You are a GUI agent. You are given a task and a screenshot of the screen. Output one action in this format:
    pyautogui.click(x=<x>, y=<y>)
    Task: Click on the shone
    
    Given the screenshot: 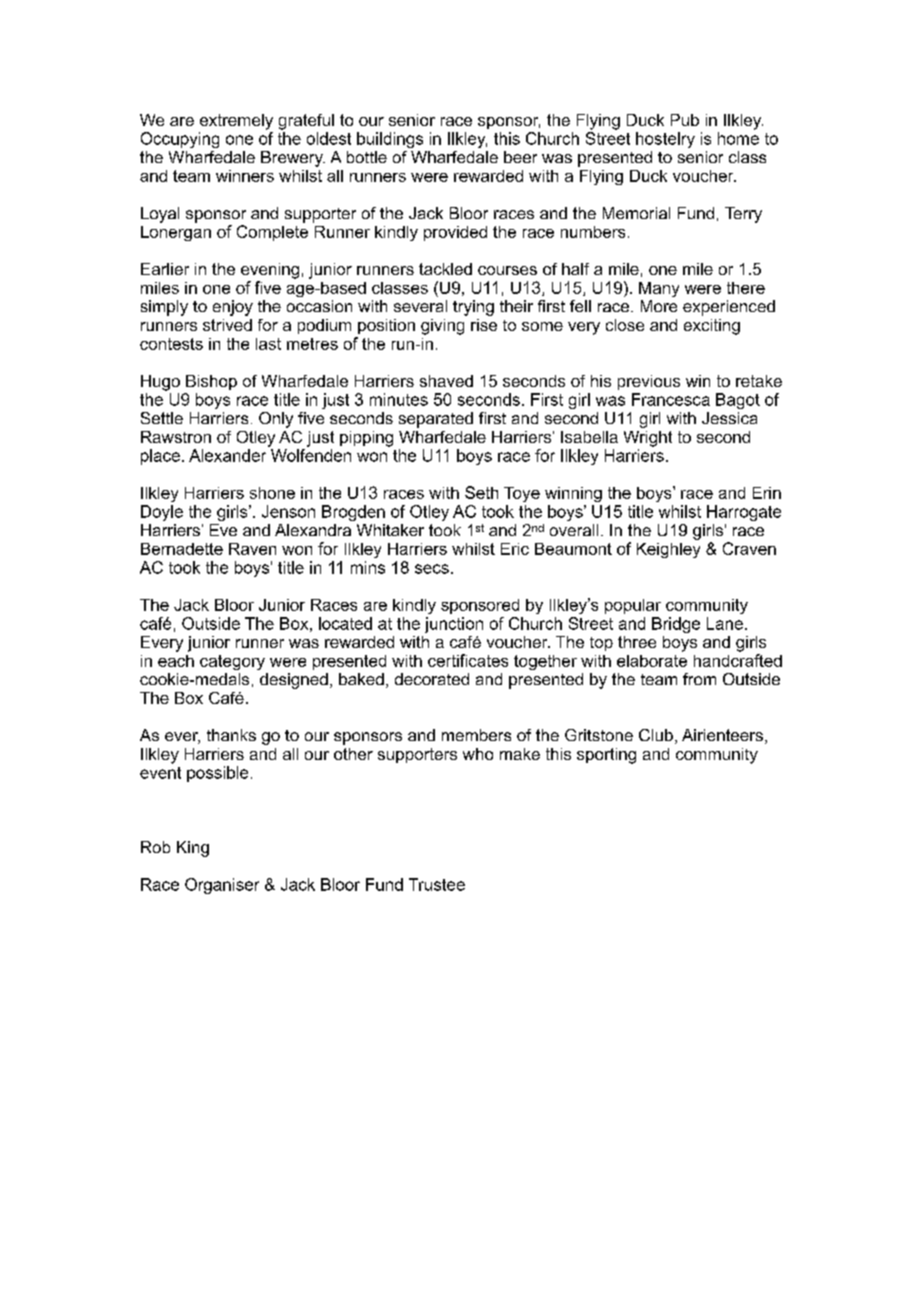 What is the action you would take?
    pyautogui.click(x=272, y=493)
